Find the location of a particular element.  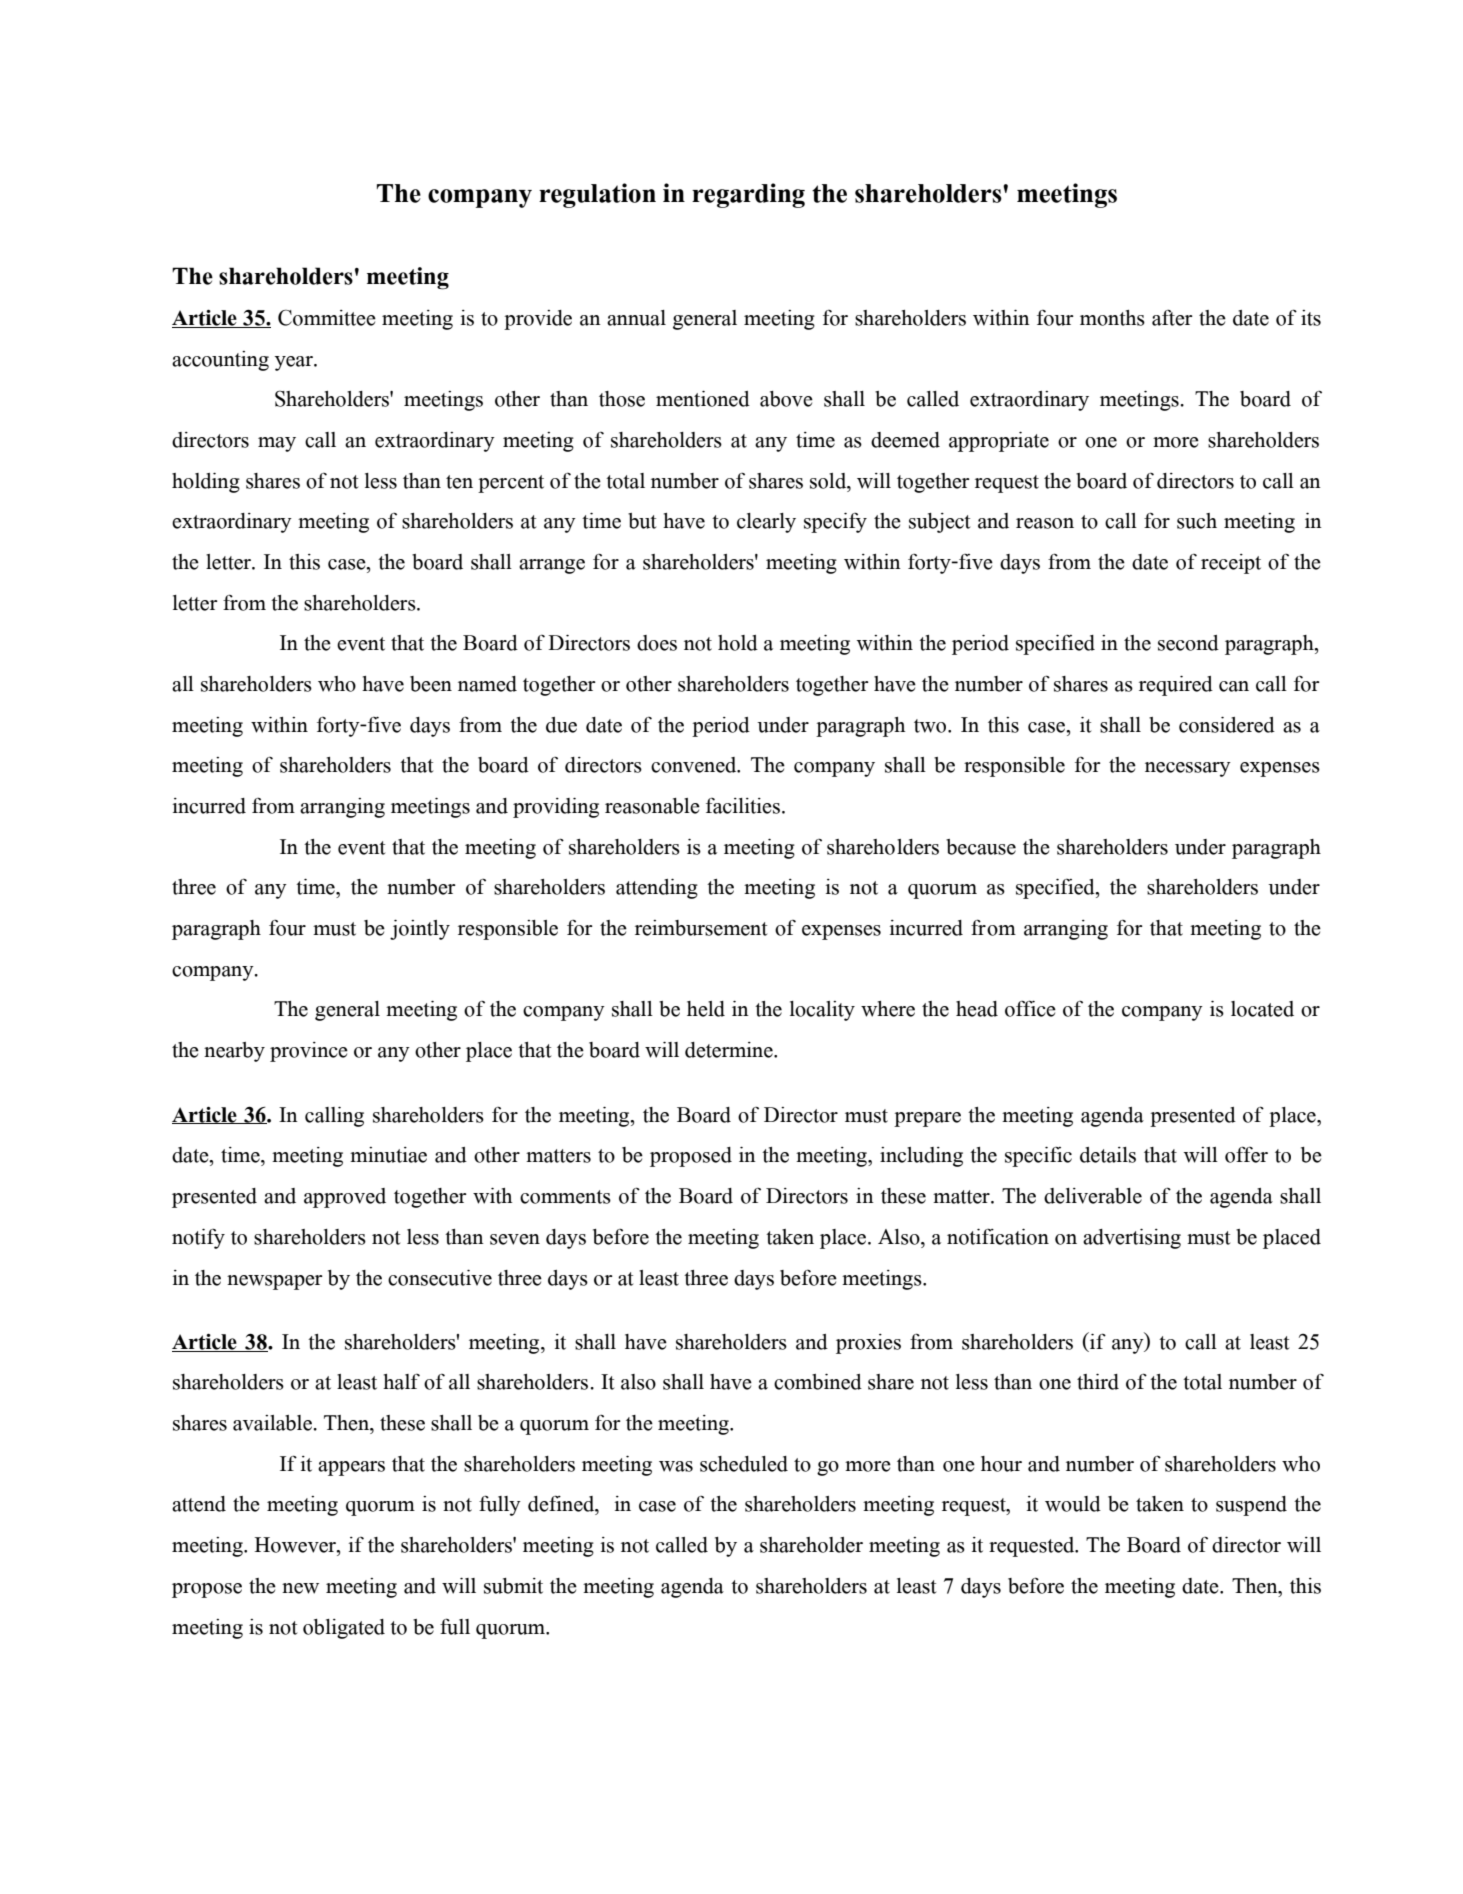

proxies is located at coordinates (868, 1344).
